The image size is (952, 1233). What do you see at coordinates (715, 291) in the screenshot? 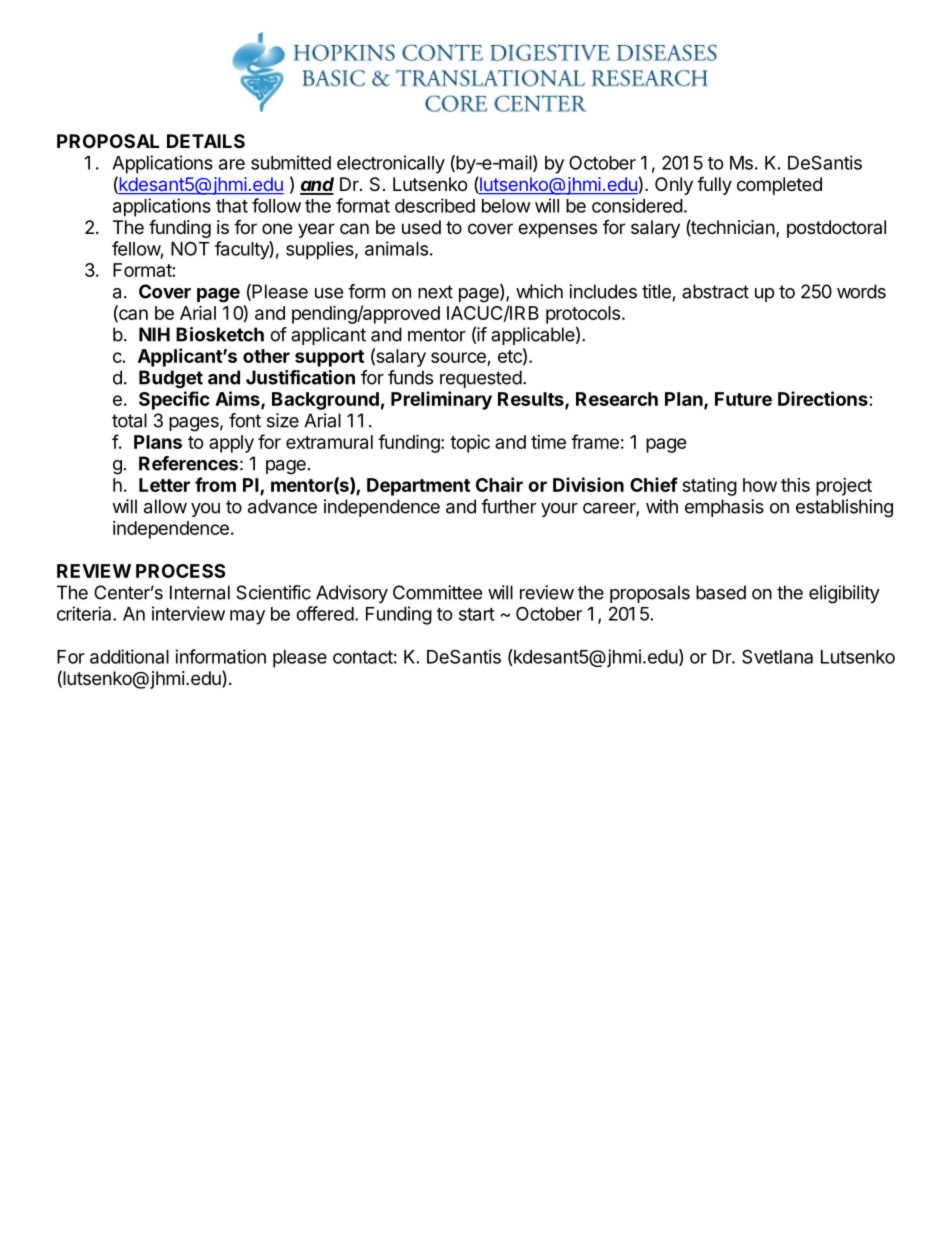
I see `abstract` at bounding box center [715, 291].
